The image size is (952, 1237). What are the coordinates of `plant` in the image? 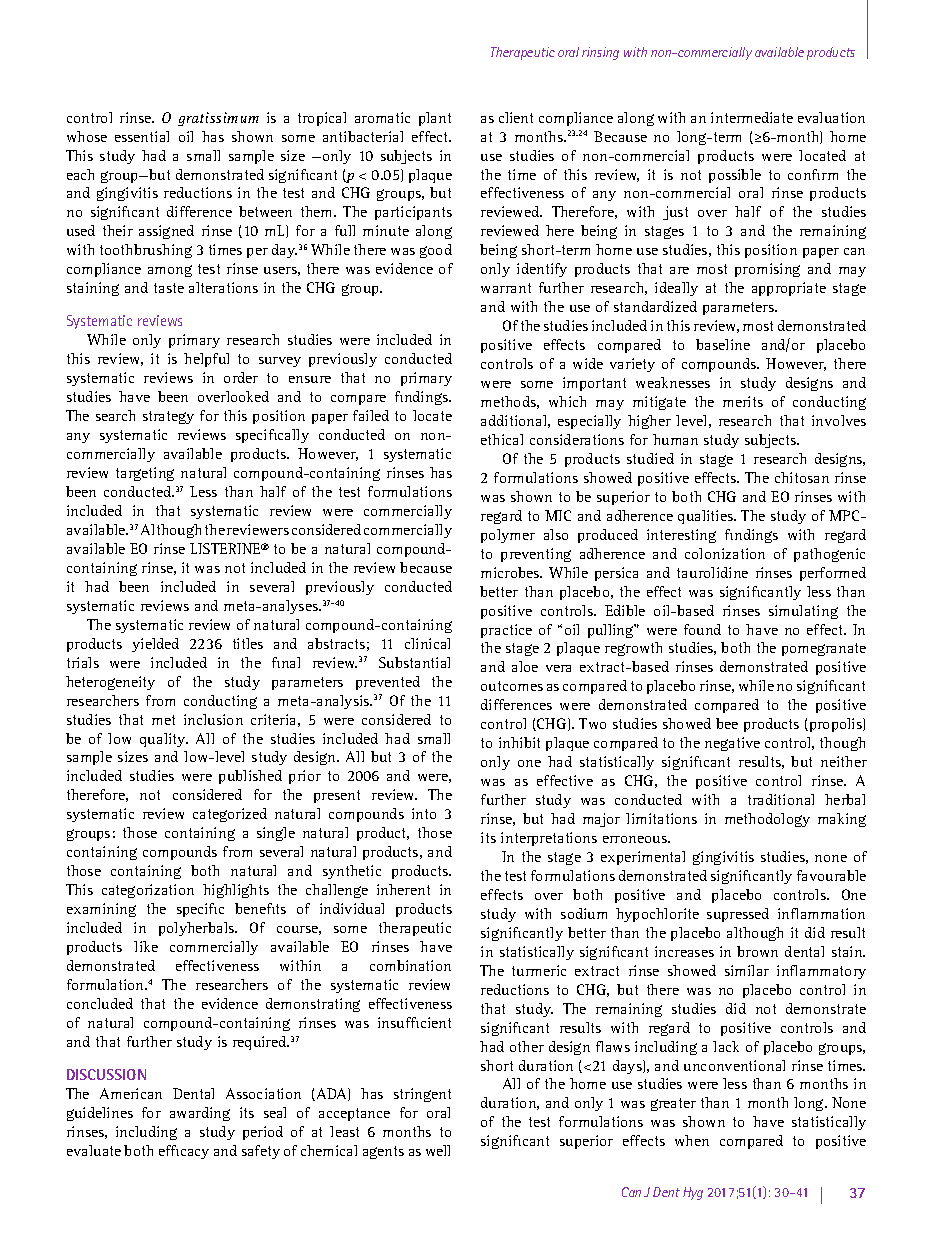 It's located at (435, 119).
